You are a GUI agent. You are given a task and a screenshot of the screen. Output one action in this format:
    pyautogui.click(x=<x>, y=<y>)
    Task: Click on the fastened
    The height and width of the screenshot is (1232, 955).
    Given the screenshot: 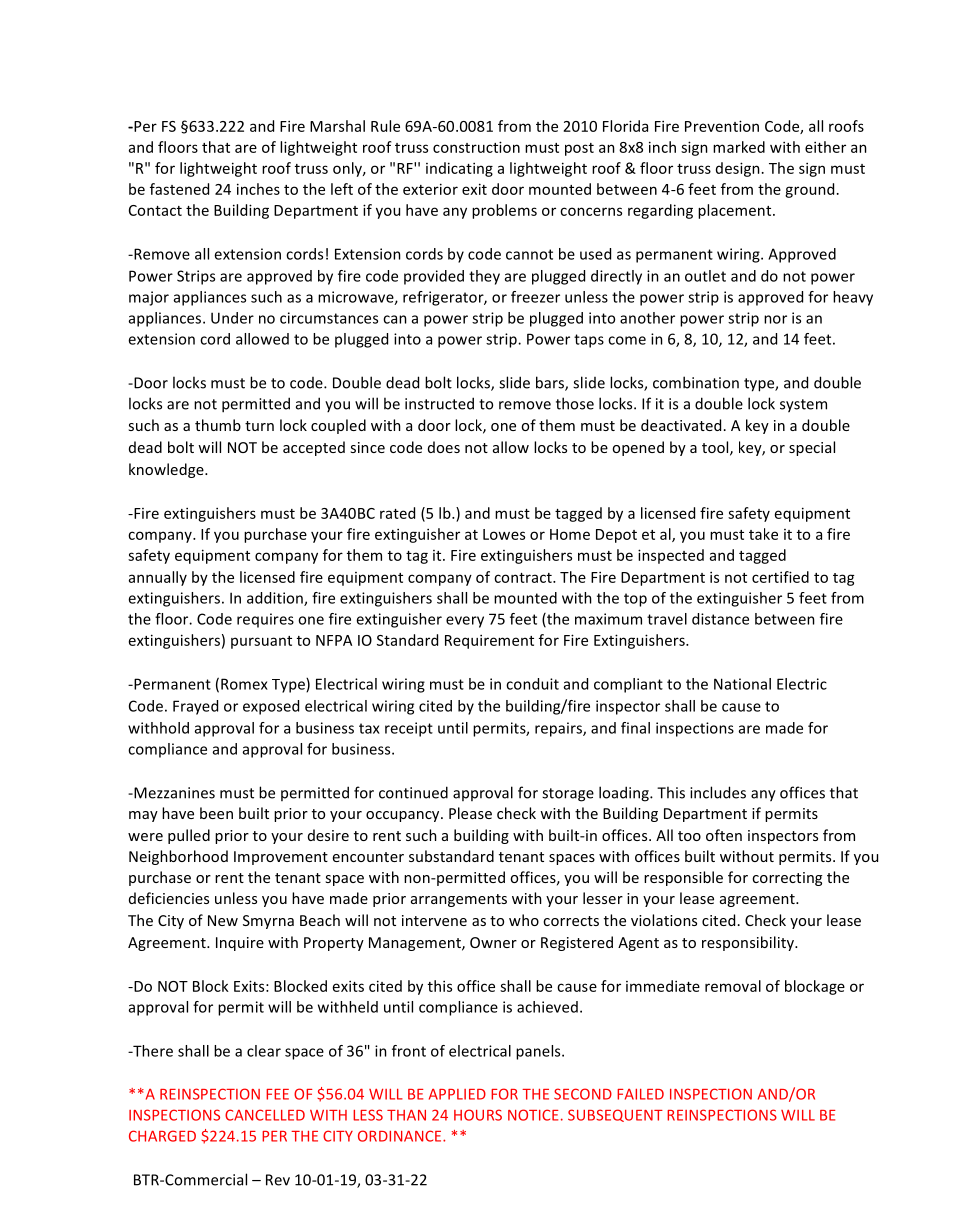 What is the action you would take?
    pyautogui.click(x=179, y=189)
